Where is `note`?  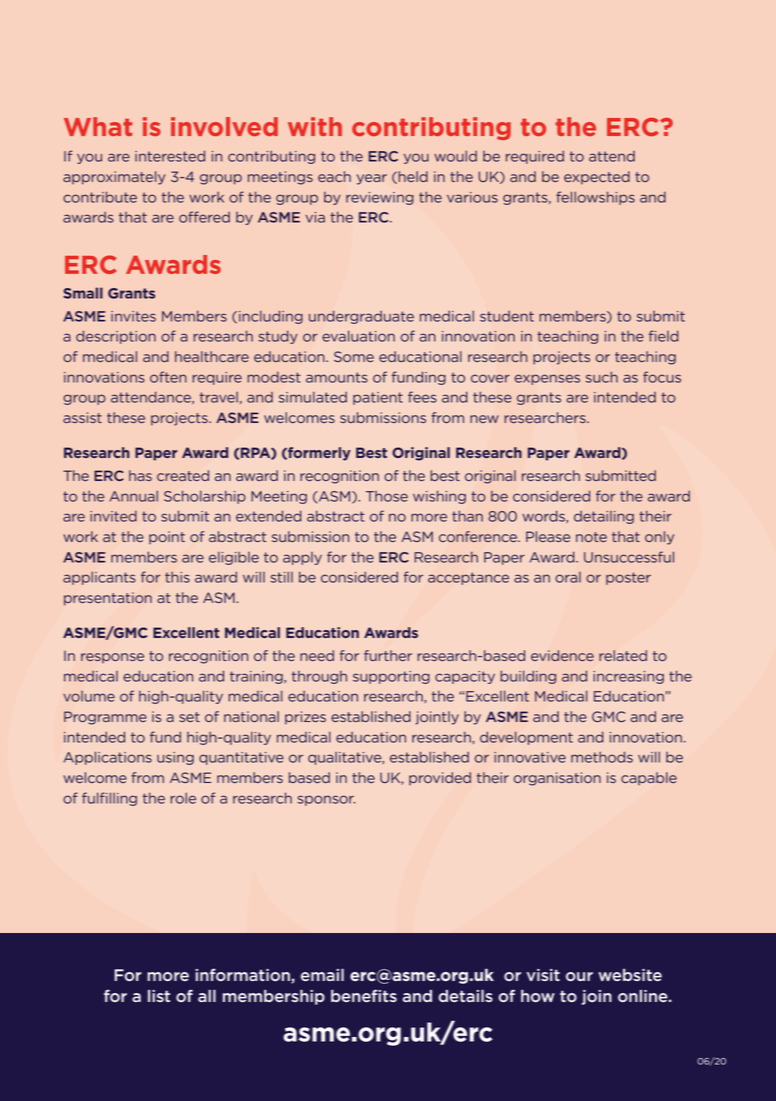 note is located at coordinates (591, 537).
